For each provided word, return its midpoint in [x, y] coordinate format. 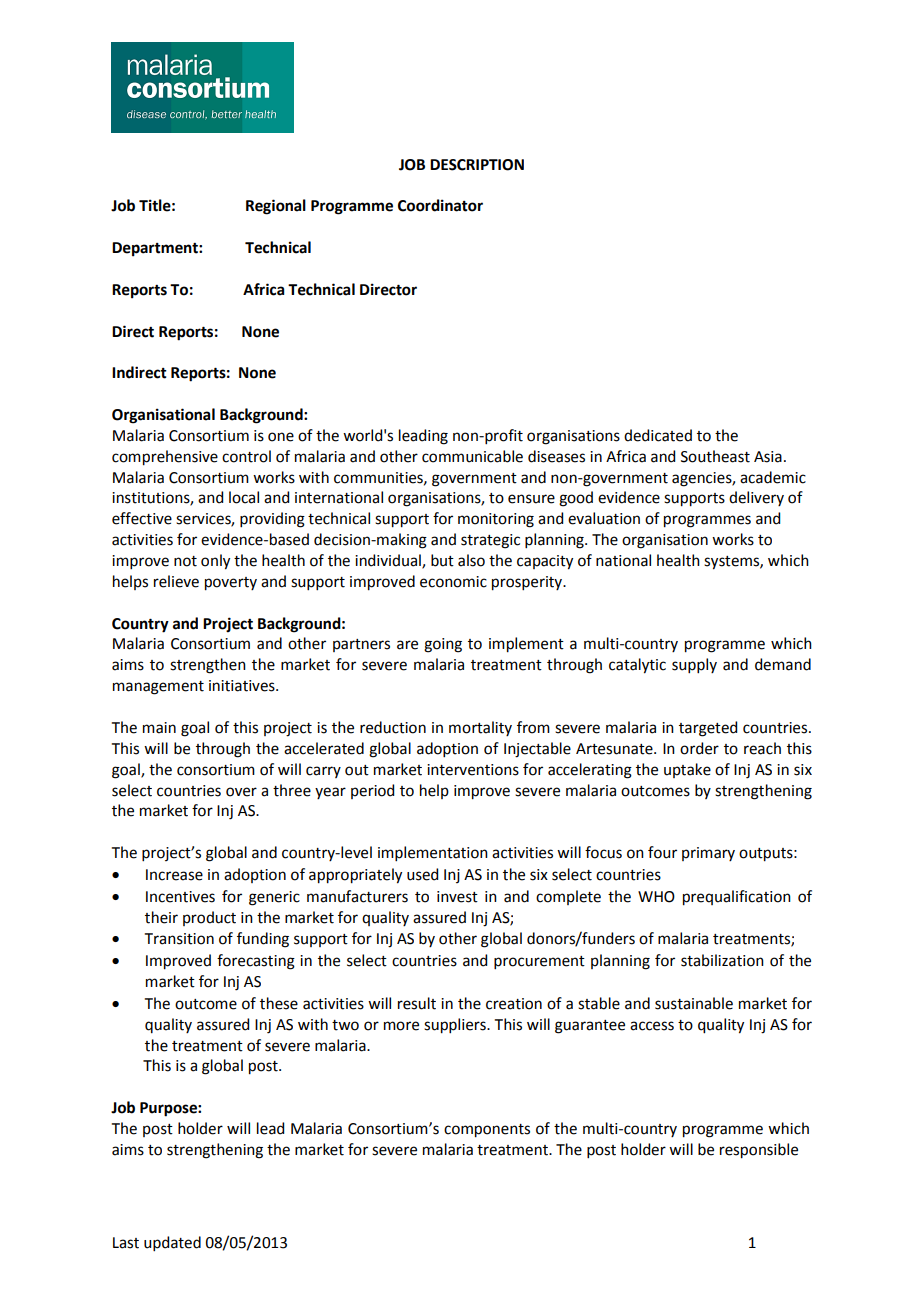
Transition [179, 939]
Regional [276, 207]
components [487, 1131]
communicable [472, 456]
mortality [480, 728]
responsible [759, 1151]
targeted [708, 729]
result [417, 1003]
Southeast [715, 456]
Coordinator [440, 205]
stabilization [722, 960]
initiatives [243, 686]
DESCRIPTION [477, 165]
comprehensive [165, 458]
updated [172, 1243]
